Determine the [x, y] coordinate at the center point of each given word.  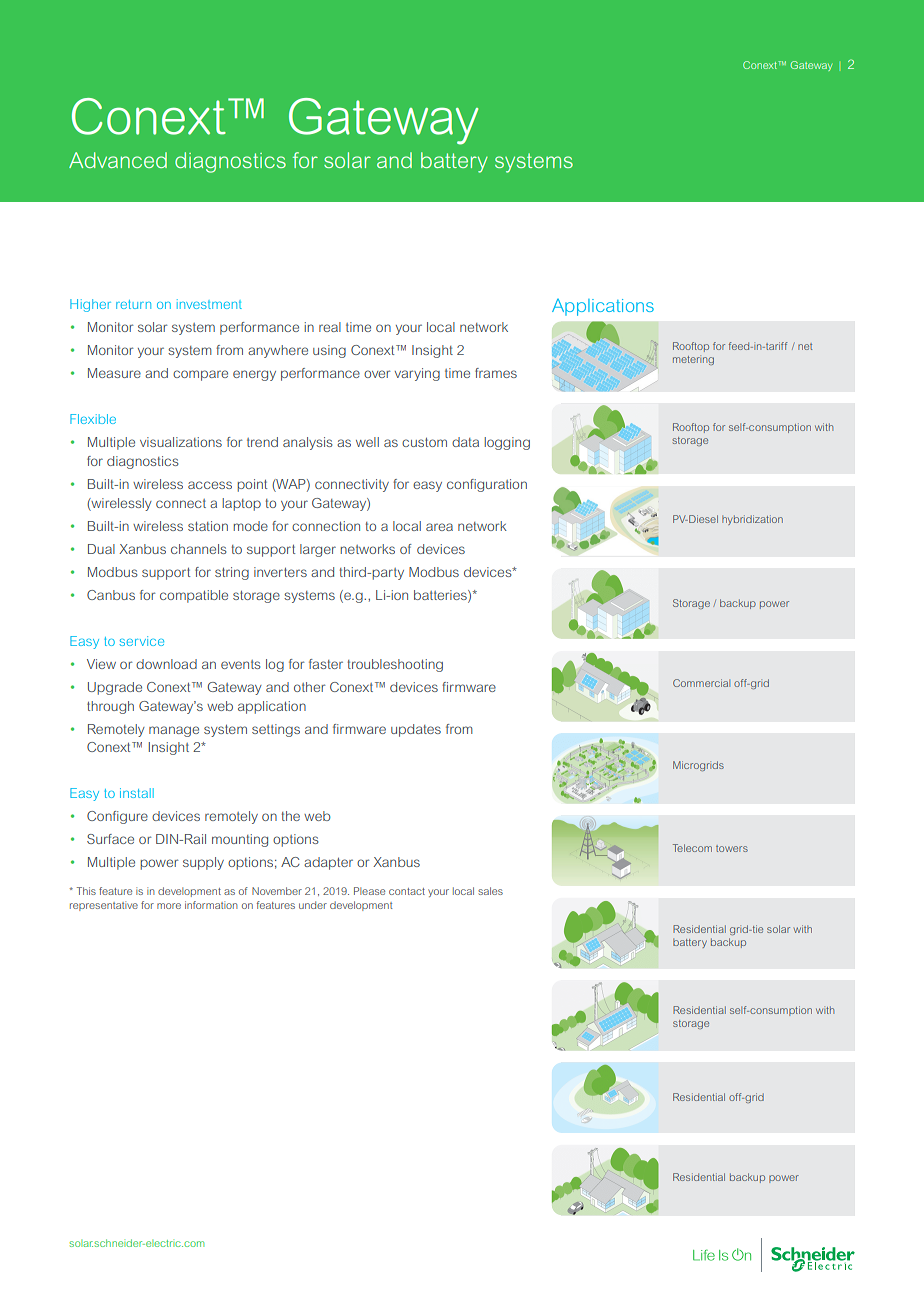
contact [407, 891]
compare [200, 375]
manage [174, 731]
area [439, 527]
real [330, 327]
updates [416, 730]
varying [417, 374]
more [169, 906]
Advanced [118, 160]
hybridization [752, 520]
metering [693, 360]
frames [496, 373]
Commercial [701, 683]
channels [199, 549]
